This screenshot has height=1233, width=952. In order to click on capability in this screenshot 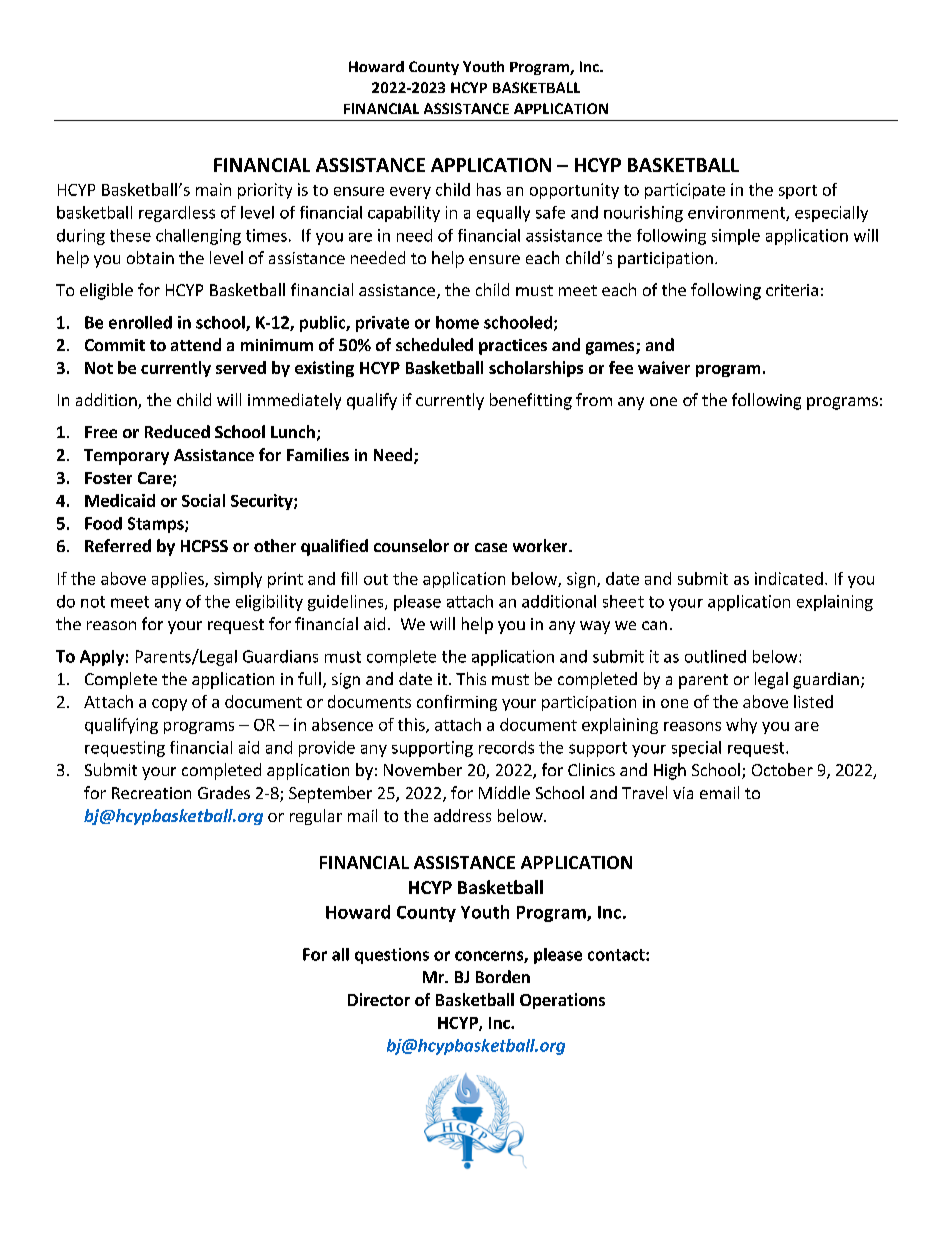, I will do `click(404, 214)`.
